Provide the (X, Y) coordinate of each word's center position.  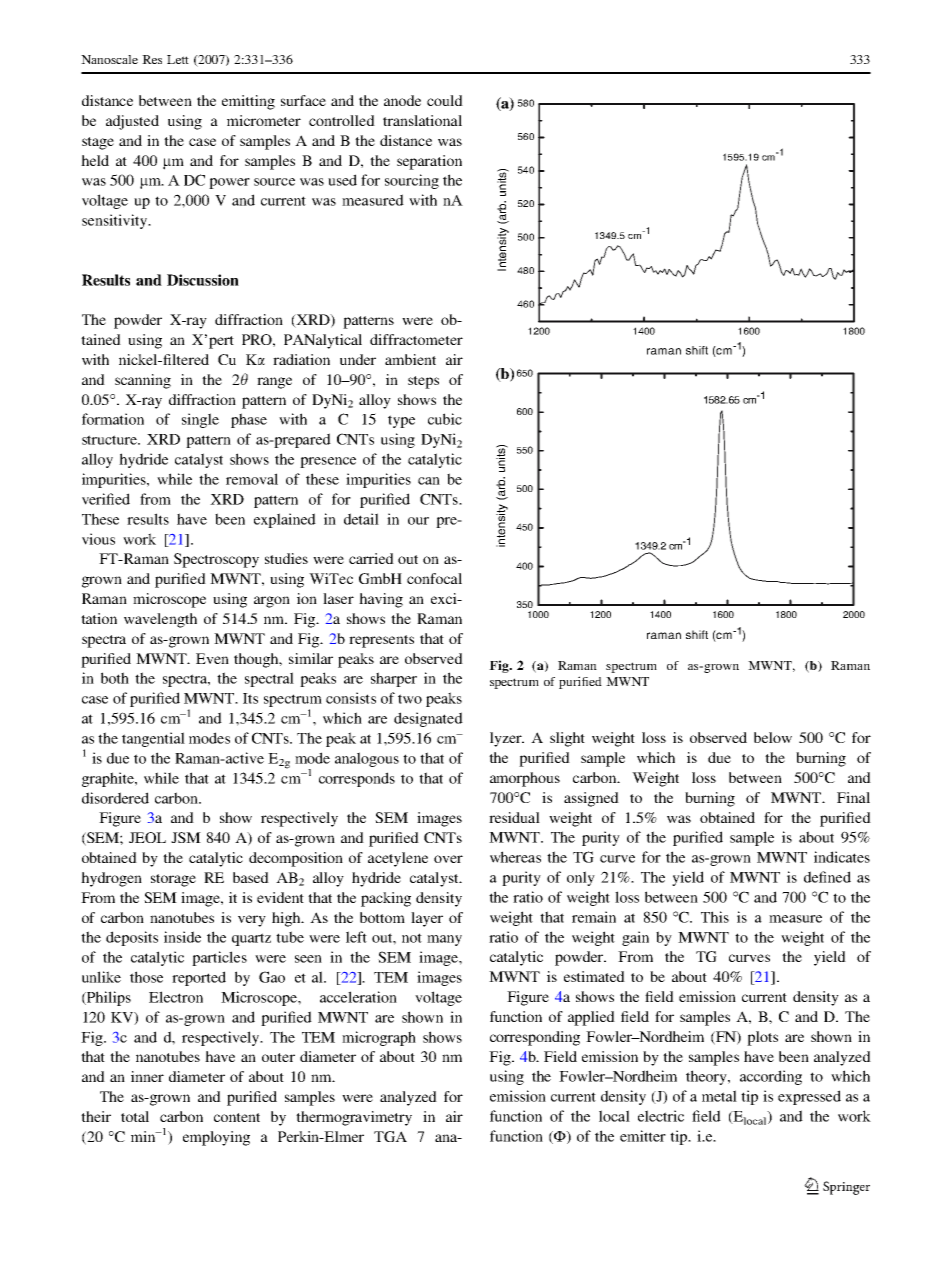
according (771, 1077)
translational (422, 120)
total (135, 1116)
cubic (445, 419)
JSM (186, 837)
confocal (434, 578)
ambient (410, 359)
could (445, 100)
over (448, 859)
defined (827, 877)
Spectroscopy (216, 560)
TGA (390, 1136)
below (773, 737)
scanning (143, 381)
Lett (178, 59)
